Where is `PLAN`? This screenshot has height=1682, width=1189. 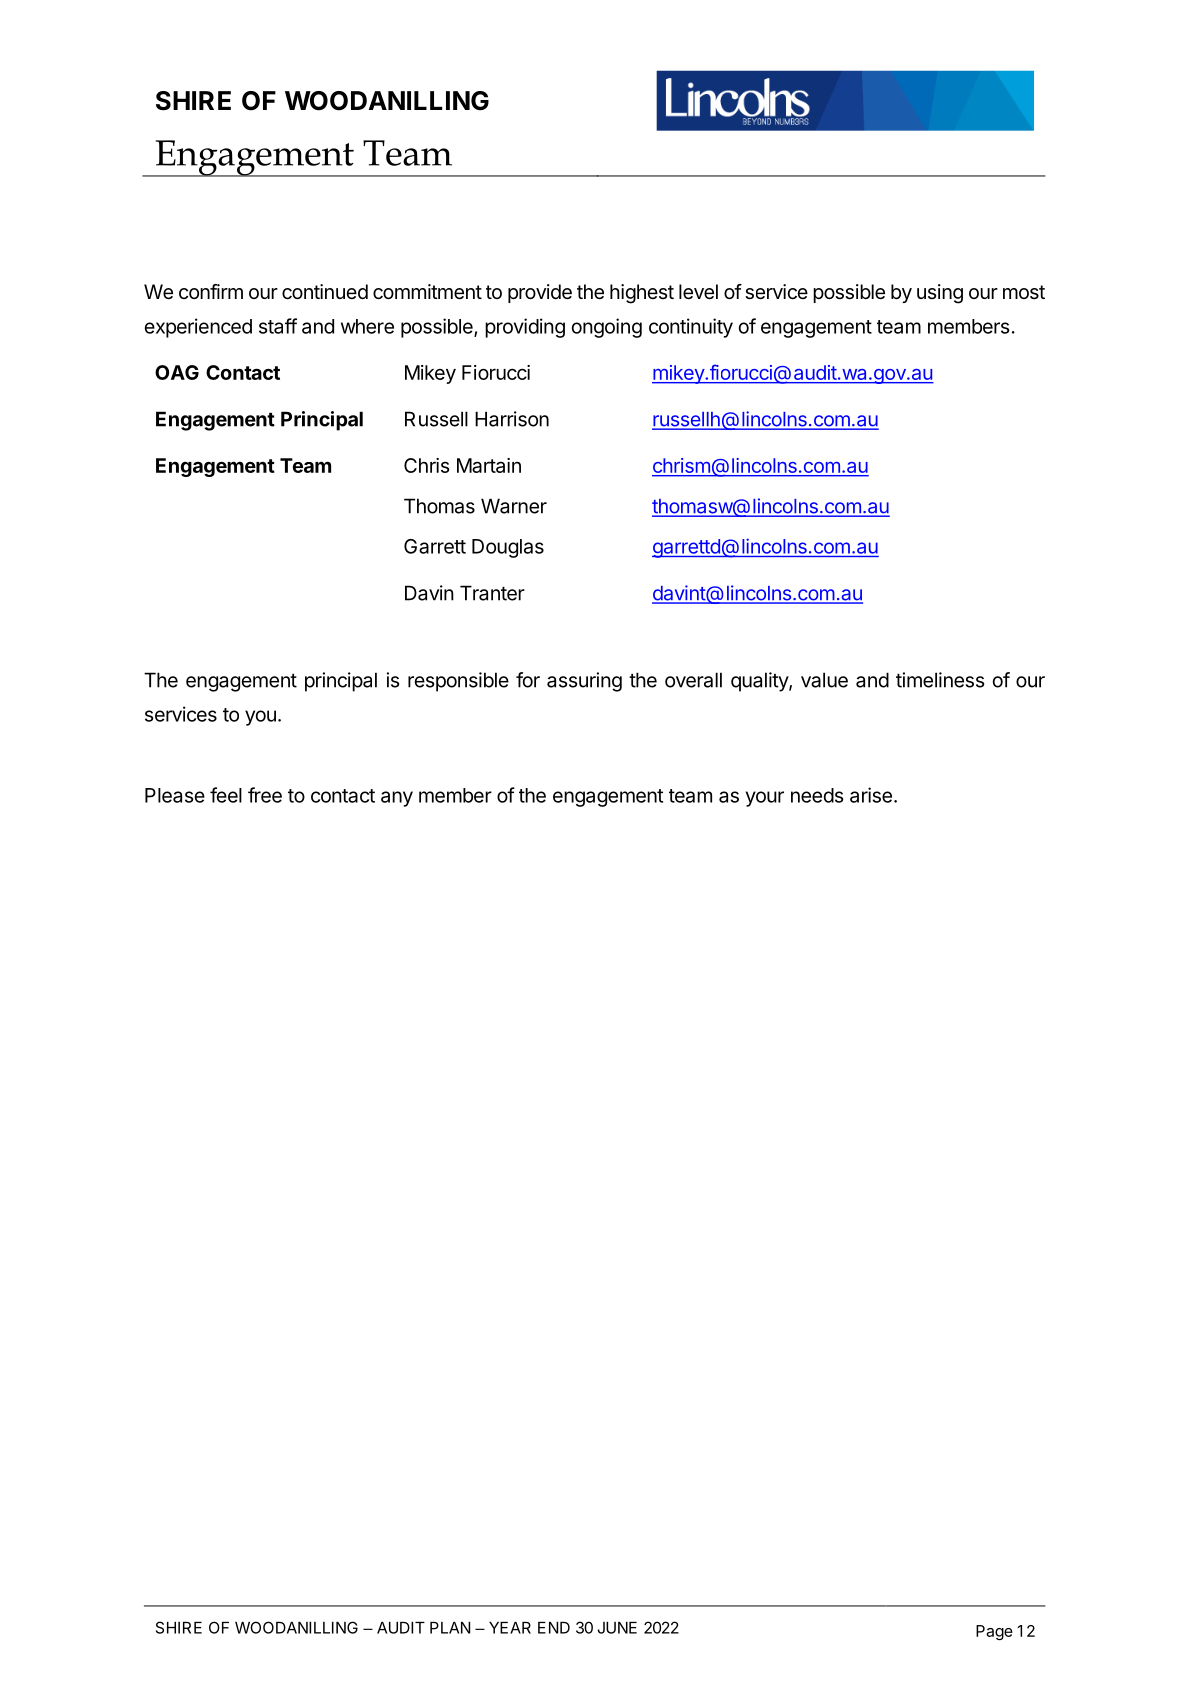
PLAN is located at coordinates (450, 1628).
